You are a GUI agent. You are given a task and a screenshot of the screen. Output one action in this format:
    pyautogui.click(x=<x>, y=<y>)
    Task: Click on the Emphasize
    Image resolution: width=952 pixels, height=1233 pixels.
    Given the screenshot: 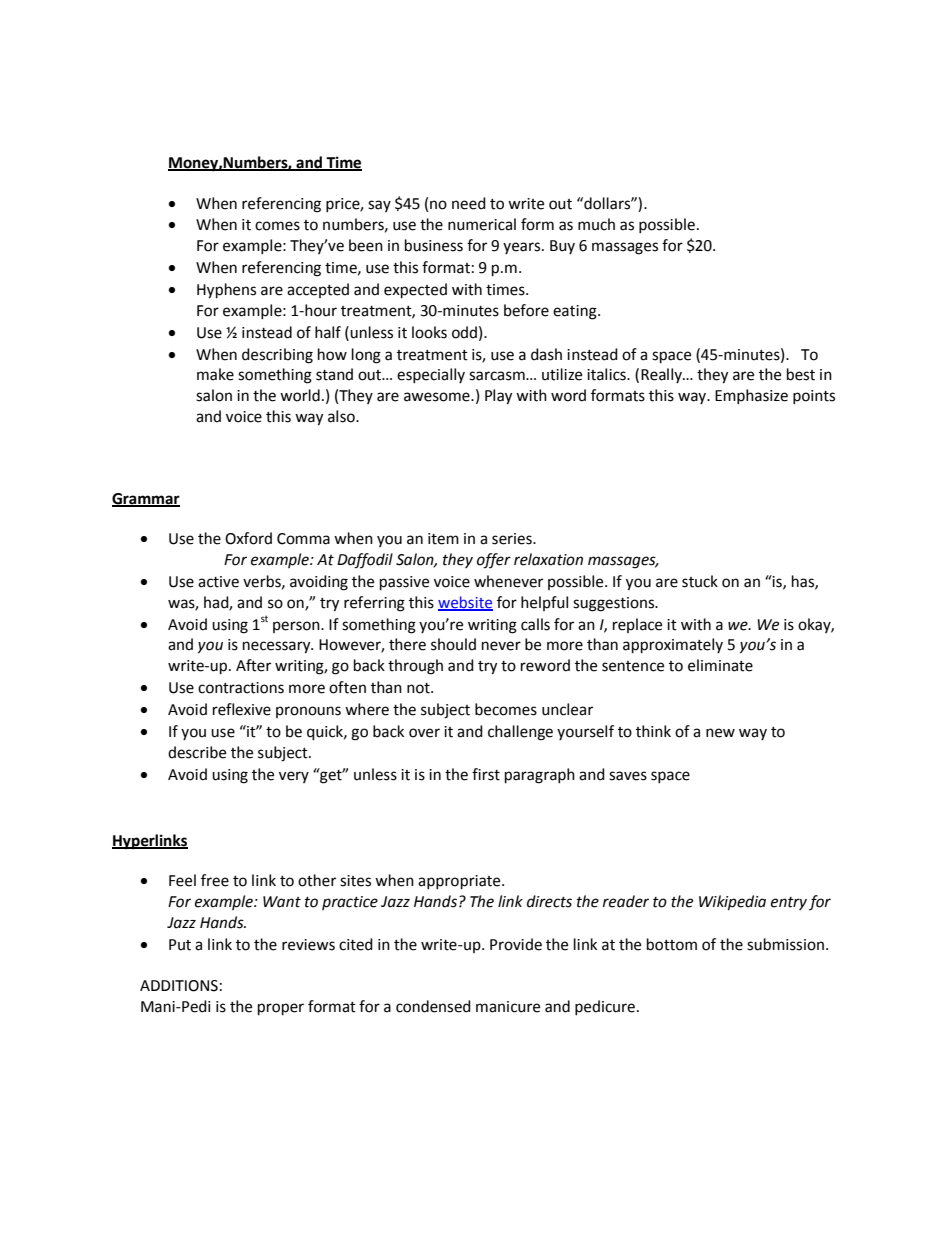 What is the action you would take?
    pyautogui.click(x=751, y=396)
